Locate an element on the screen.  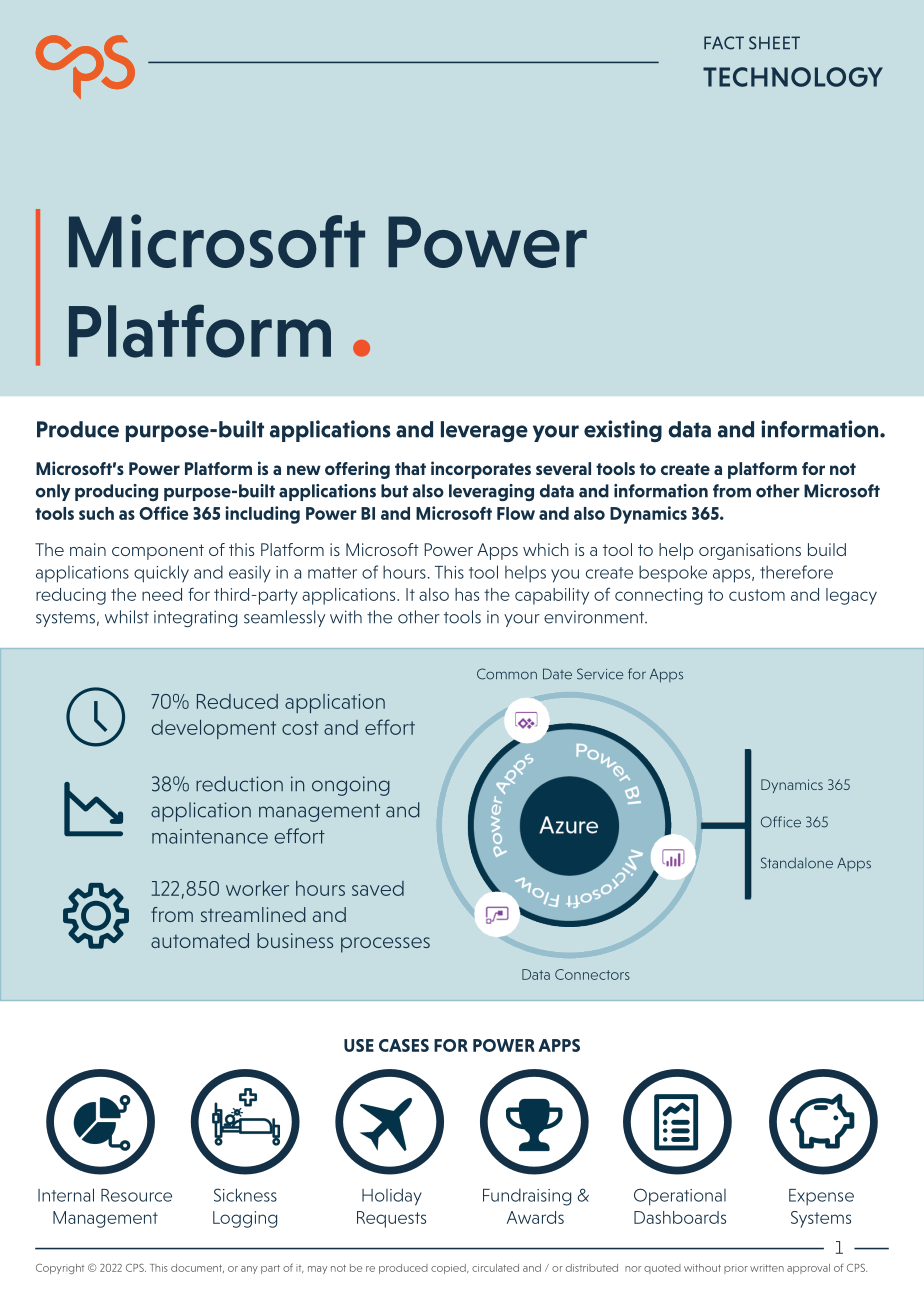
new is located at coordinates (304, 470).
